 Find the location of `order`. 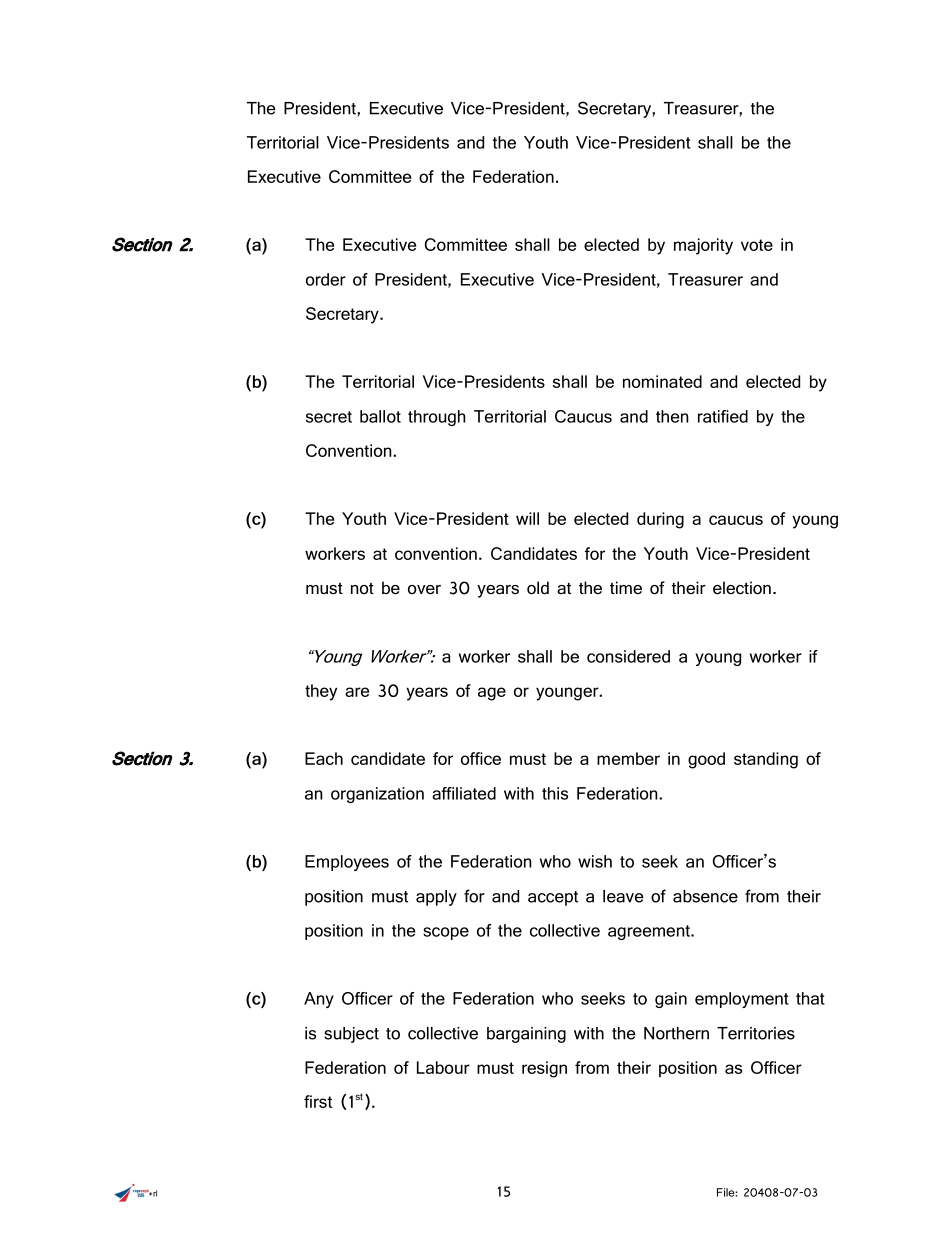

order is located at coordinates (326, 279).
